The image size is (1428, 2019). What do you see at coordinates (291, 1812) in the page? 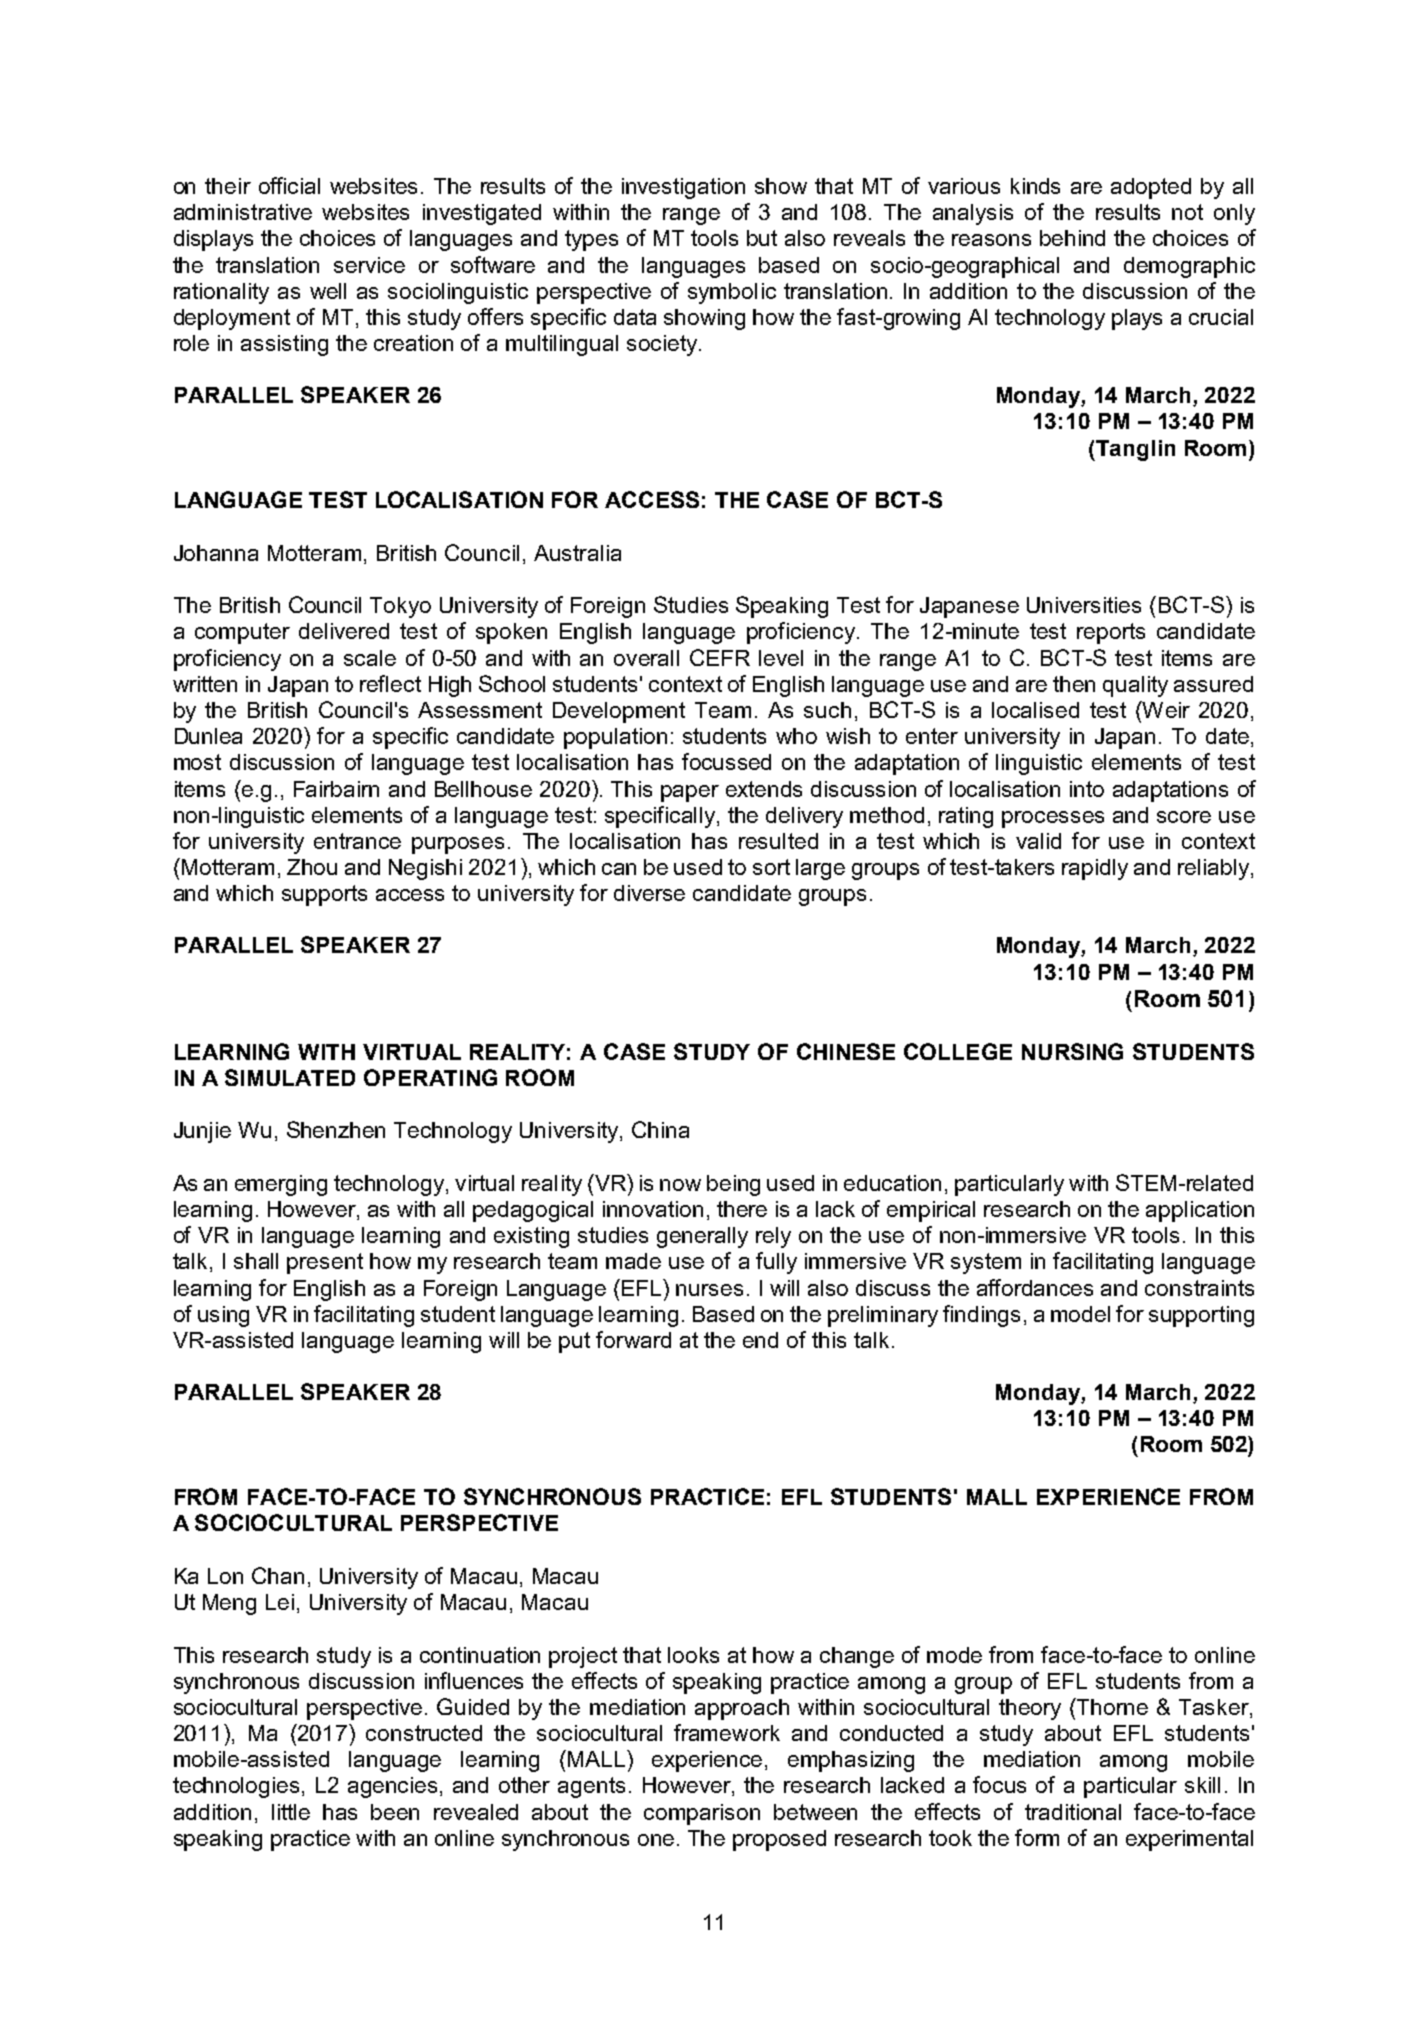
I see `little` at bounding box center [291, 1812].
